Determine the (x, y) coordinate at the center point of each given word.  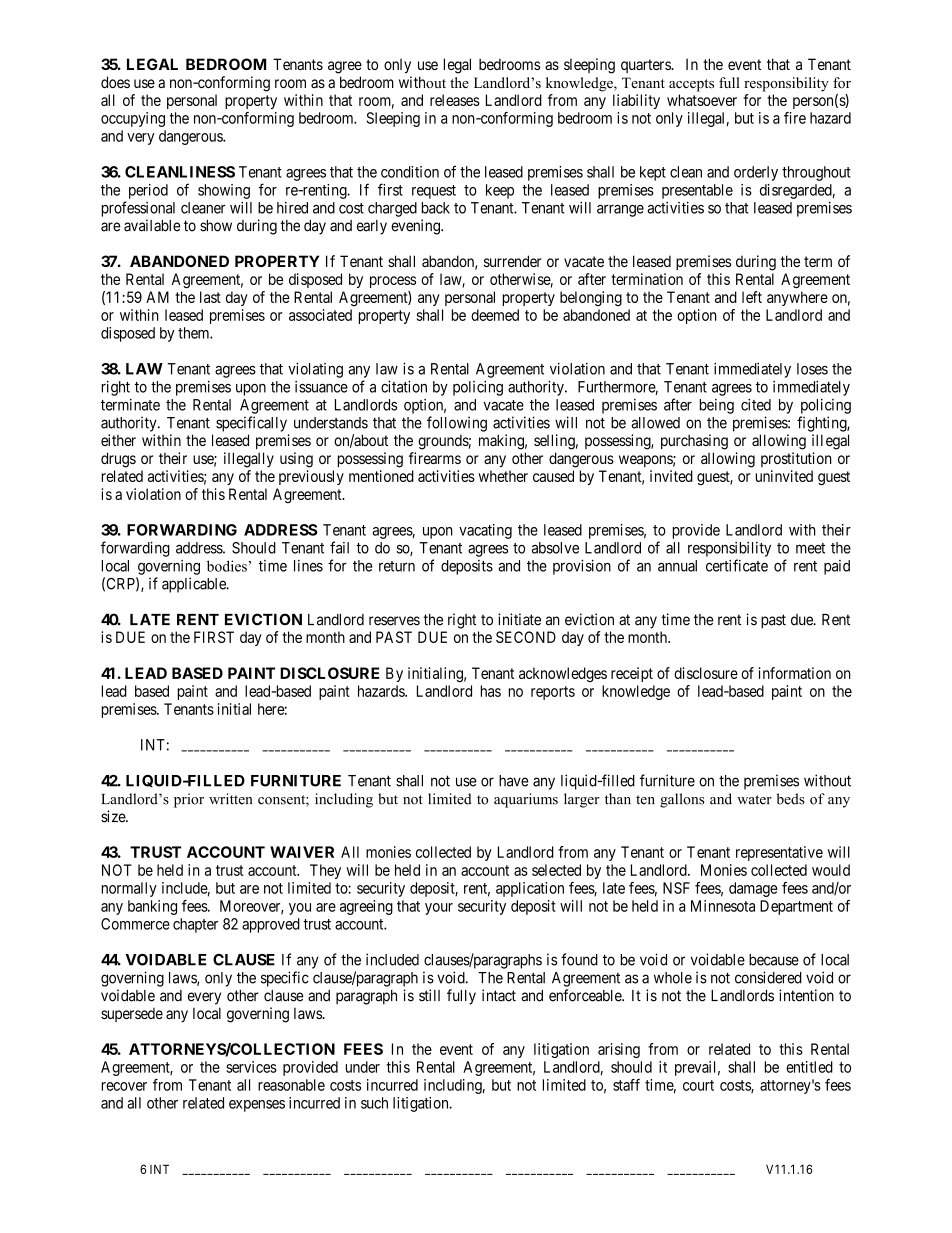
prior (189, 800)
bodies (227, 566)
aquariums (526, 800)
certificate (737, 565)
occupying (133, 119)
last (210, 297)
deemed (495, 315)
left (752, 297)
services (251, 1067)
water (754, 800)
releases (455, 100)
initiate (519, 619)
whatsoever (702, 100)
